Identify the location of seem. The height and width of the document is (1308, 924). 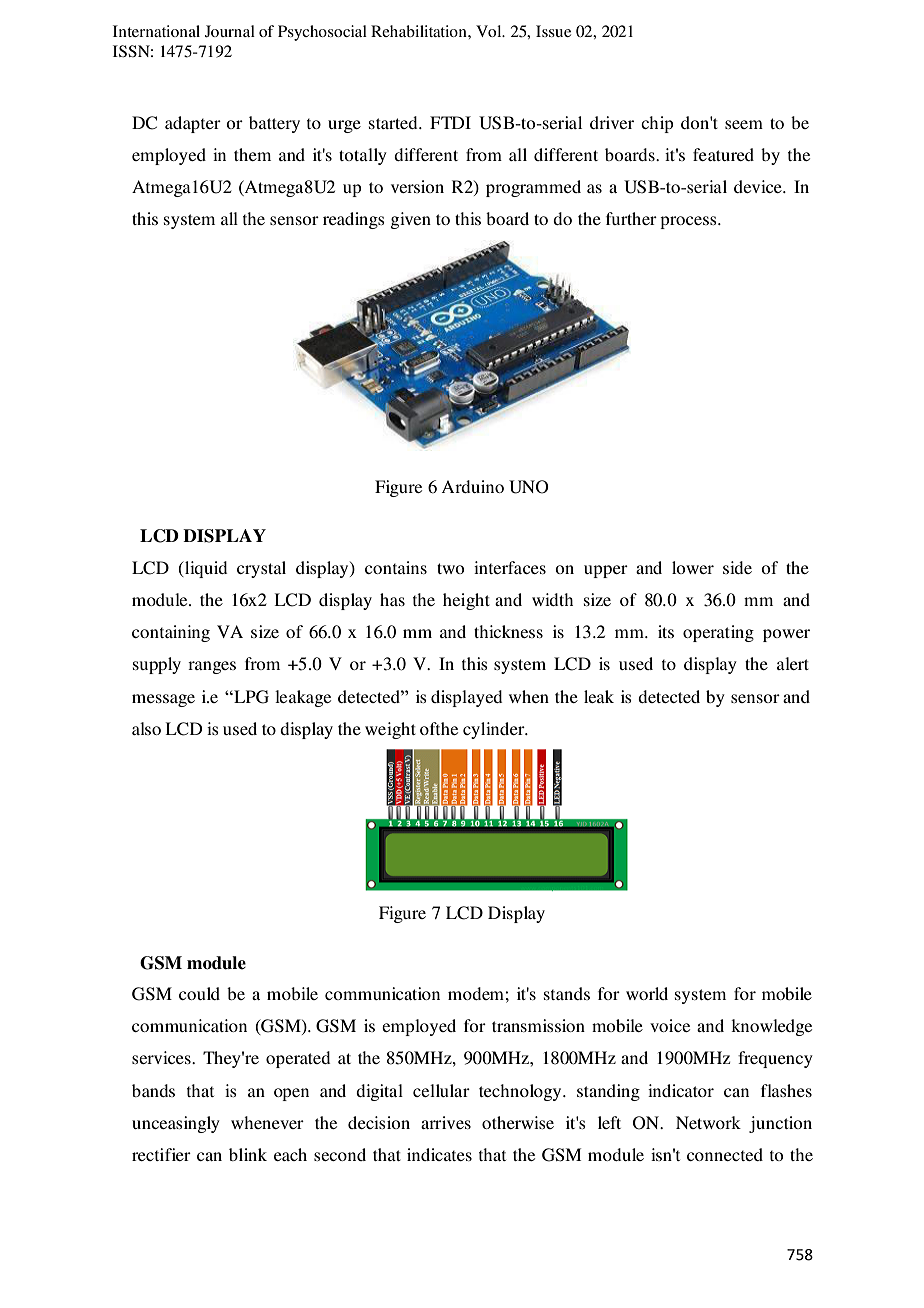
(744, 124).
